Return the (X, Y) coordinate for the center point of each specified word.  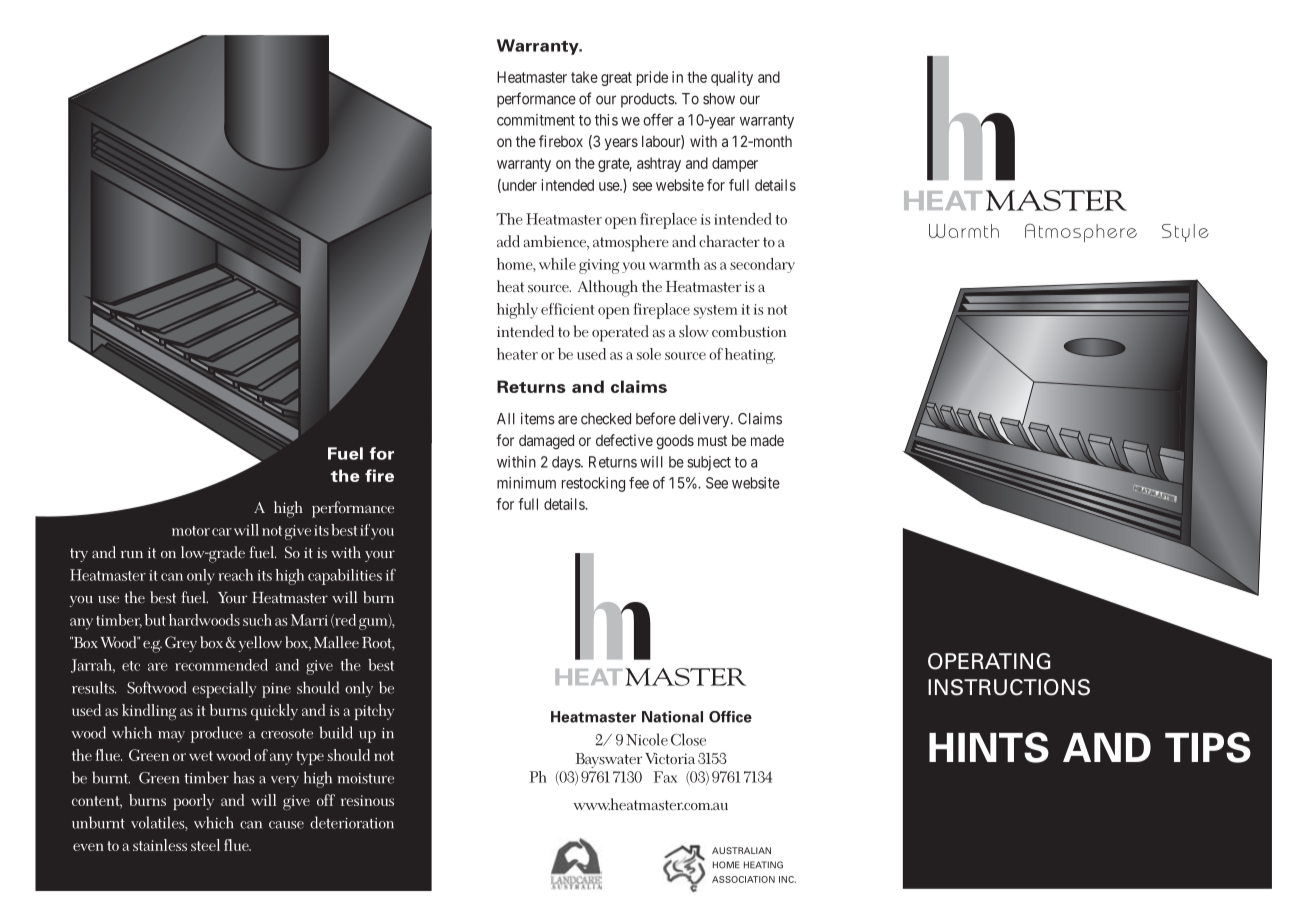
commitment (536, 120)
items (538, 418)
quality (732, 78)
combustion (749, 331)
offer (658, 119)
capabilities (345, 577)
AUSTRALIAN (741, 850)
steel (205, 845)
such (257, 620)
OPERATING (989, 661)
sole (648, 354)
